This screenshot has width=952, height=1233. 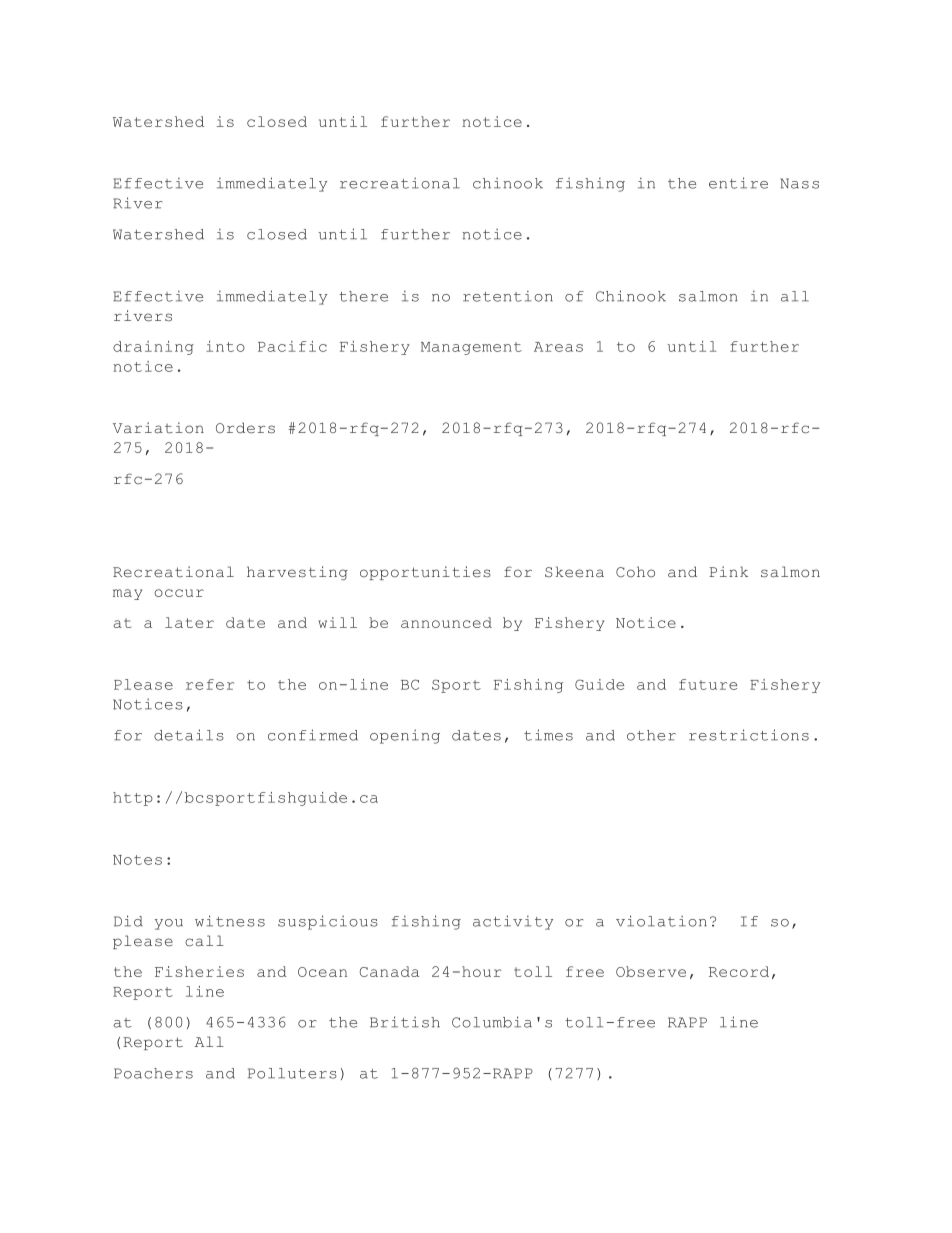 What do you see at coordinates (471, 348) in the screenshot?
I see `Management` at bounding box center [471, 348].
